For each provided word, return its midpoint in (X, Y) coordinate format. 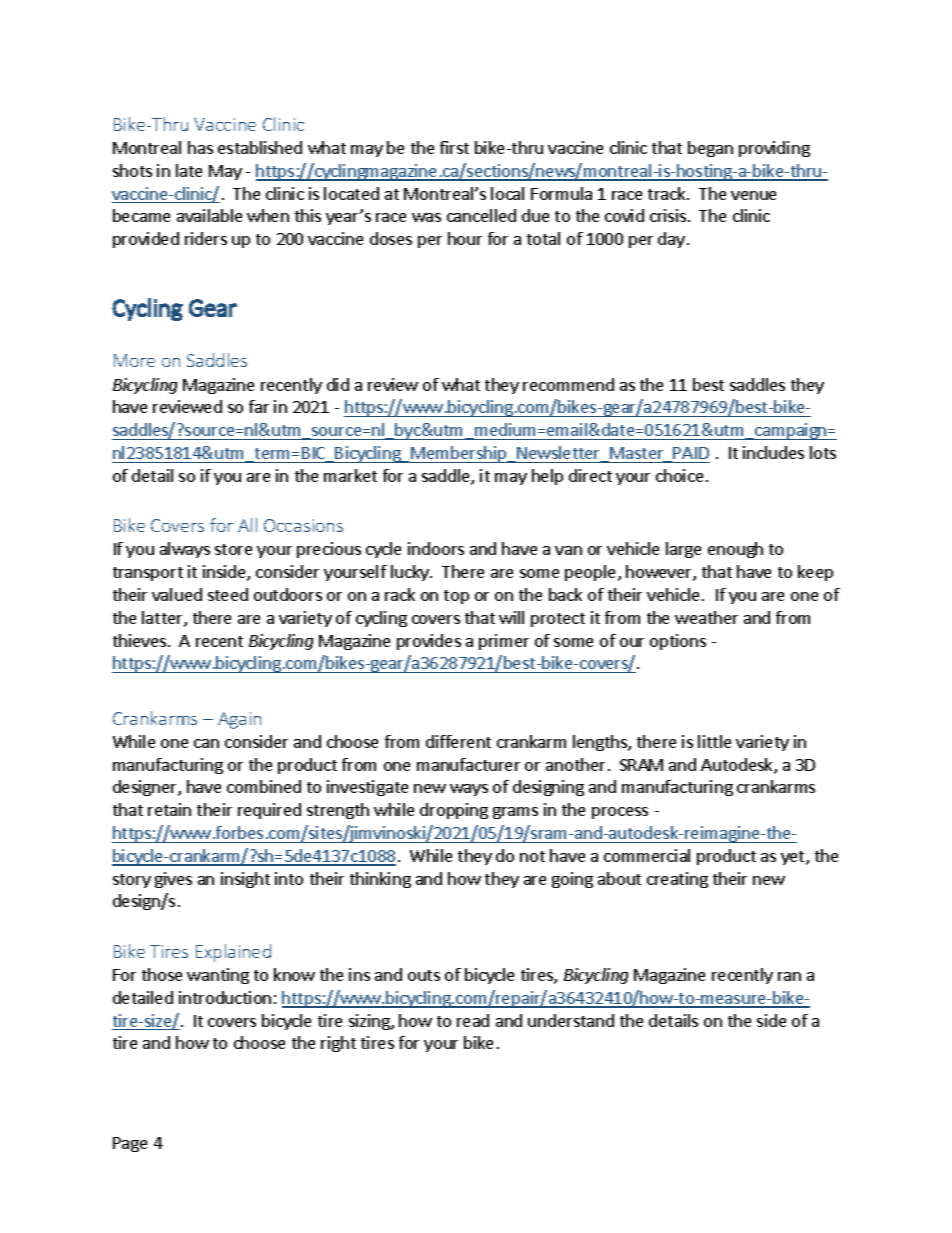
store (233, 549)
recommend (568, 384)
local (507, 193)
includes (773, 452)
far (259, 406)
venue (753, 195)
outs (424, 975)
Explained (233, 953)
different (458, 741)
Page (130, 1144)
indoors (436, 548)
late (189, 170)
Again (239, 720)
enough (735, 550)
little (714, 741)
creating (677, 880)
